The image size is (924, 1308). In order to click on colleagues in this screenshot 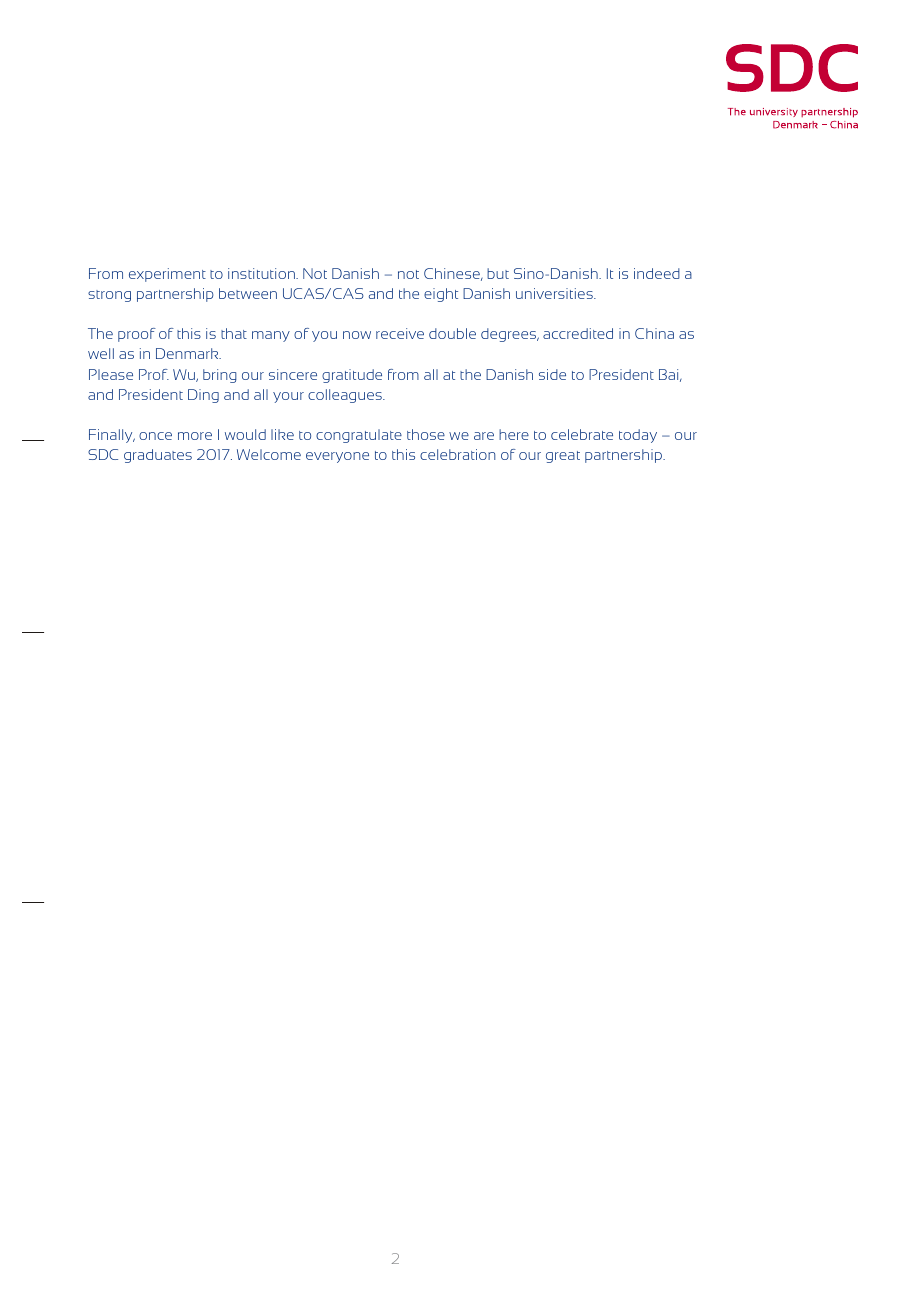, I will do `click(346, 396)`.
